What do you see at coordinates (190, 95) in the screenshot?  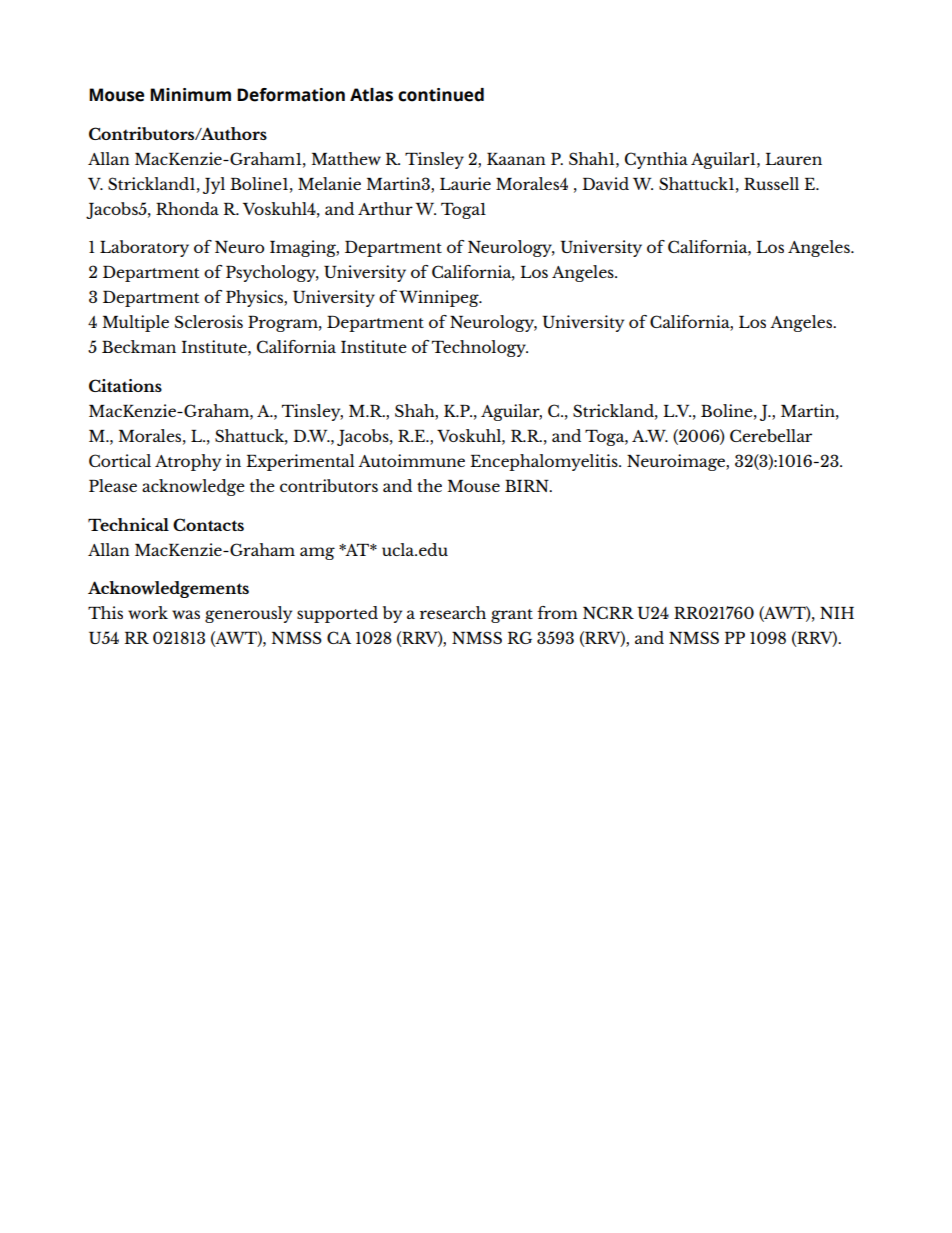 I see `Minimum` at bounding box center [190, 95].
